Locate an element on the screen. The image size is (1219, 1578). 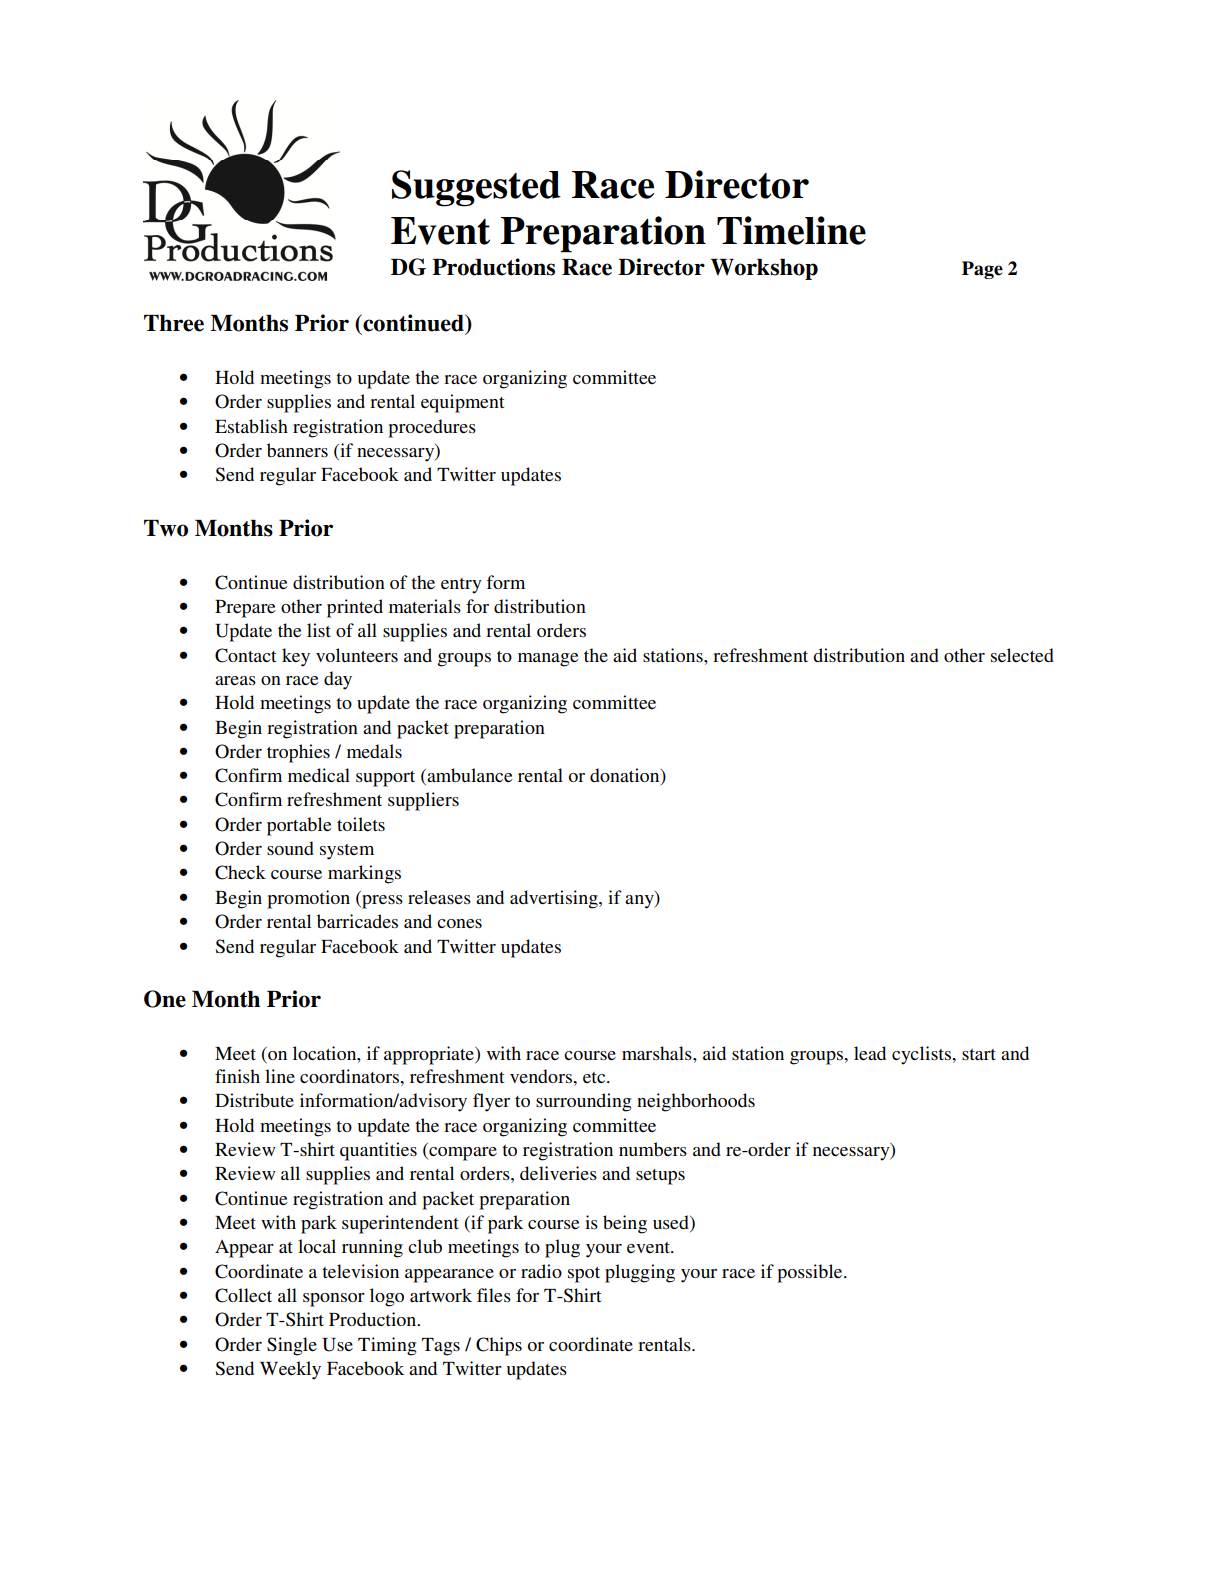
Suggested is located at coordinates (476, 188).
